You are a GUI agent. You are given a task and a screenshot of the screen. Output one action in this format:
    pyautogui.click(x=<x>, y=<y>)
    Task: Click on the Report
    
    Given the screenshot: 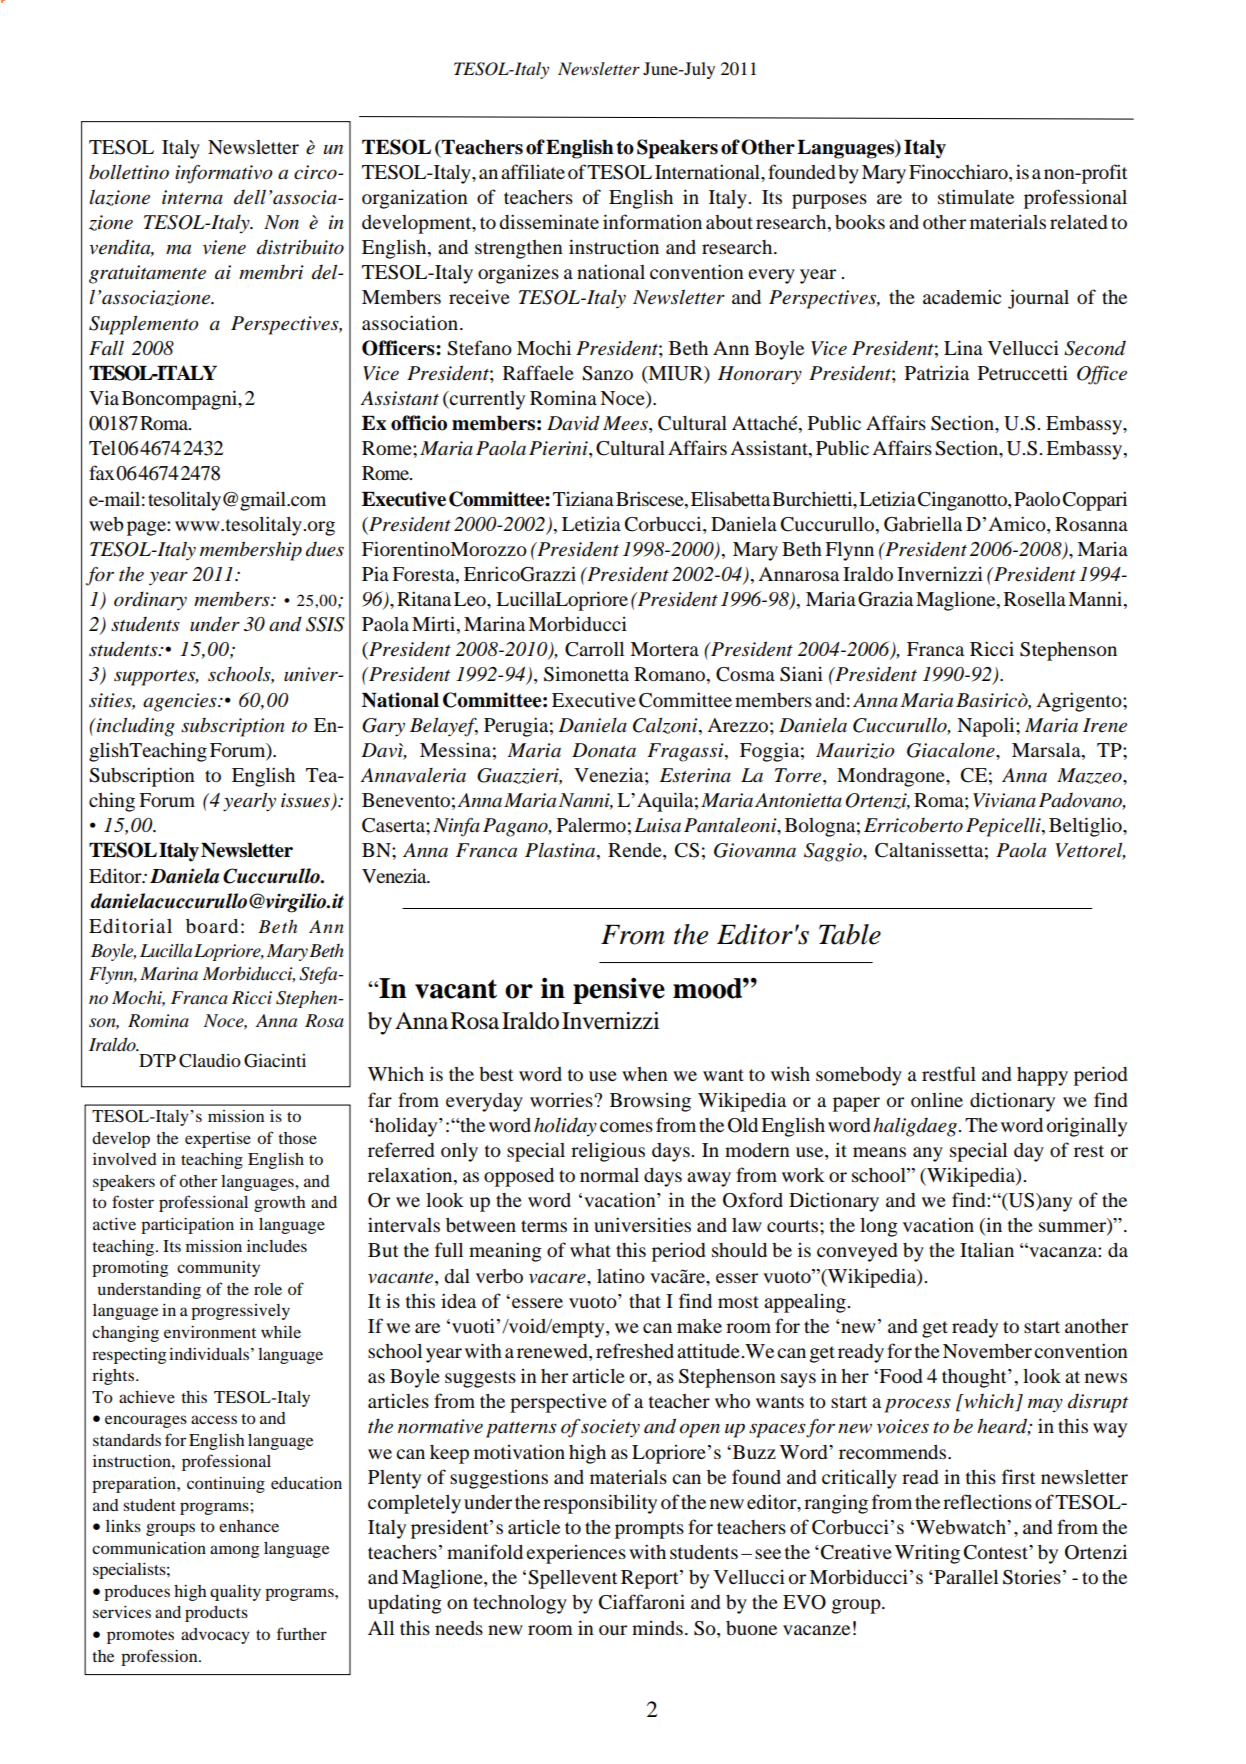 What is the action you would take?
    pyautogui.click(x=651, y=1579)
